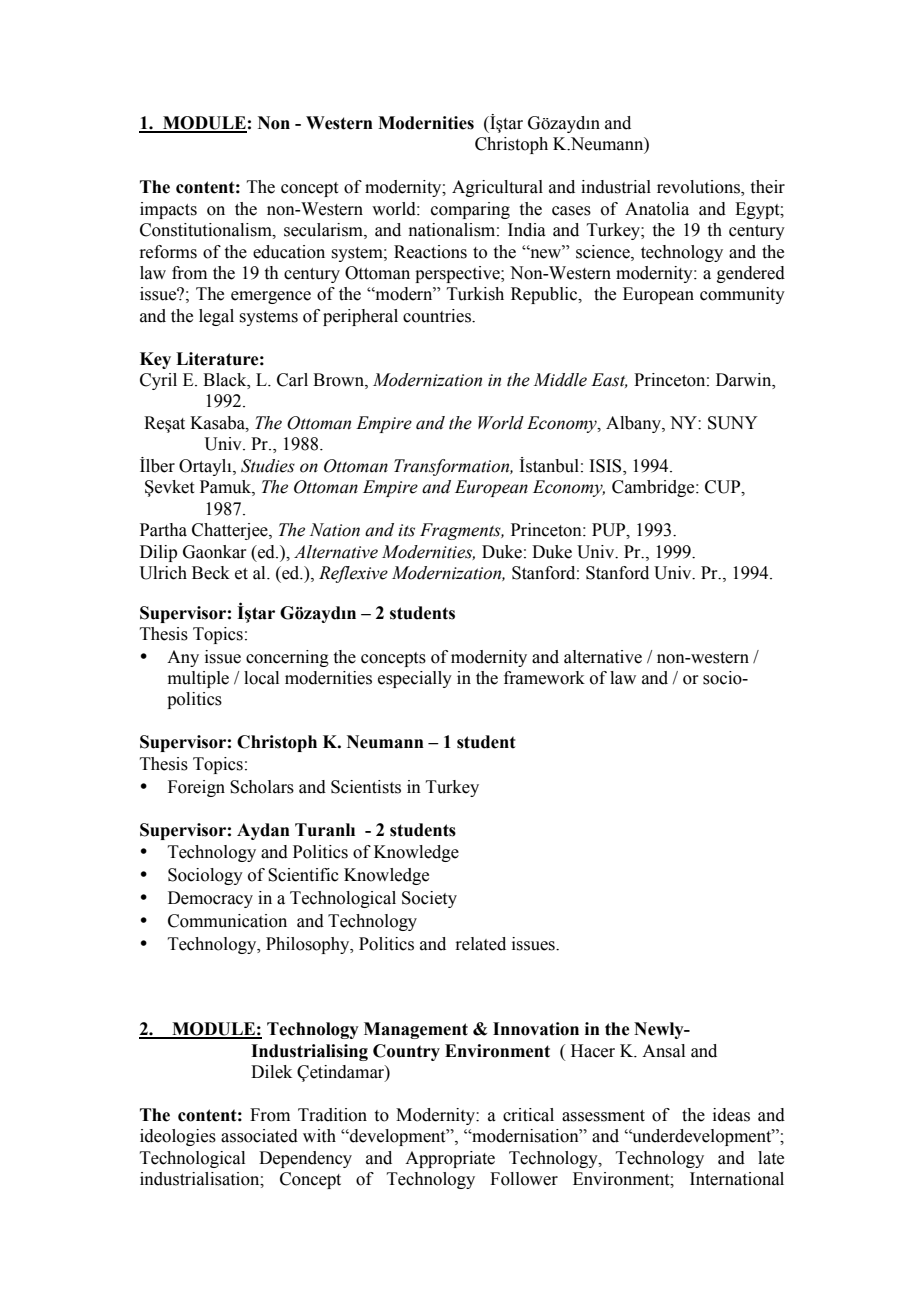 The height and width of the document is (1308, 924). What do you see at coordinates (259, 1136) in the document?
I see `associated` at bounding box center [259, 1136].
